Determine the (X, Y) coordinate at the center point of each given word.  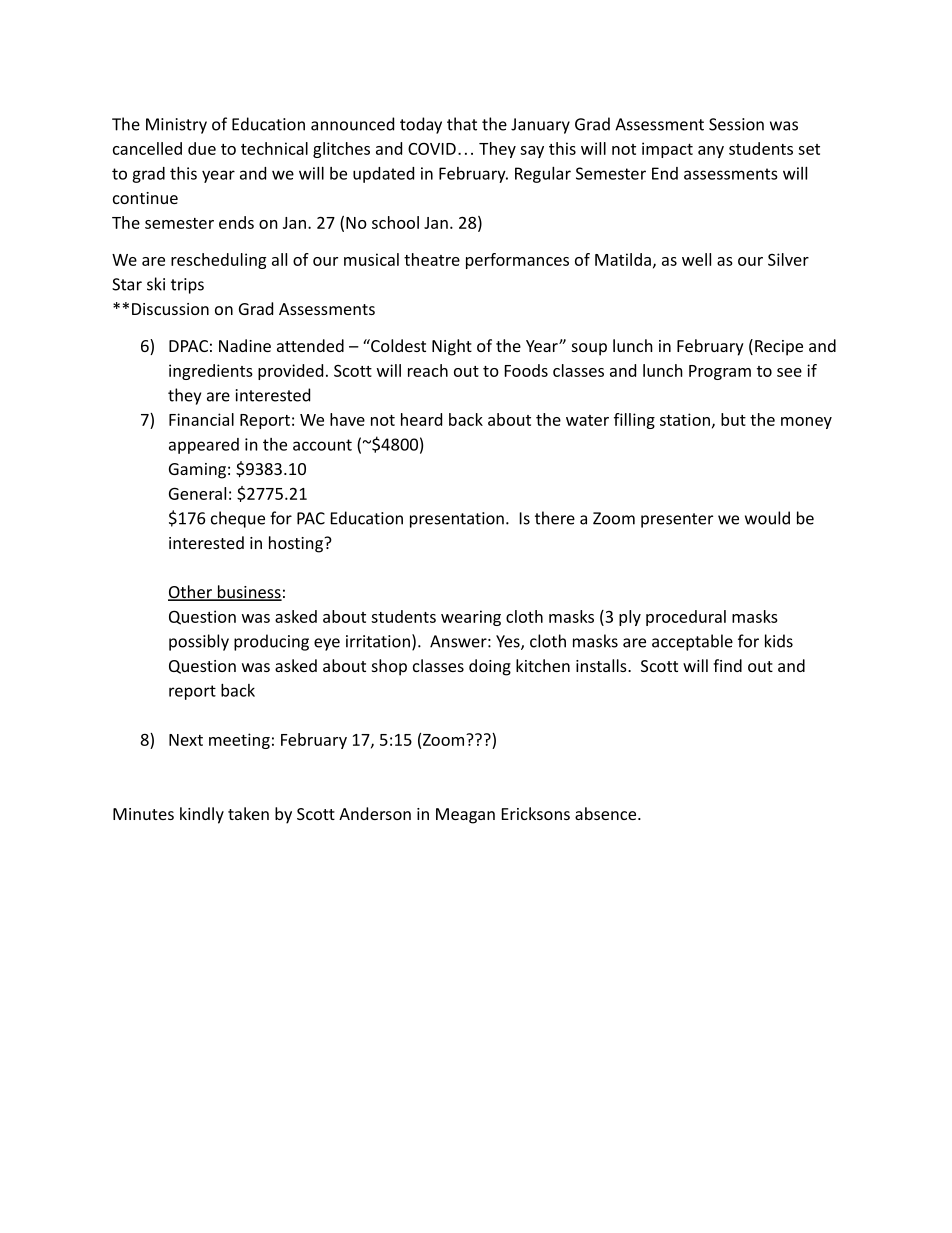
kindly (202, 815)
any (711, 152)
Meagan (465, 816)
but (733, 419)
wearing (471, 618)
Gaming (197, 471)
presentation (457, 520)
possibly (199, 642)
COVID (432, 148)
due (202, 148)
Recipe (779, 348)
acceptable (692, 642)
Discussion (170, 309)
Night (452, 347)
